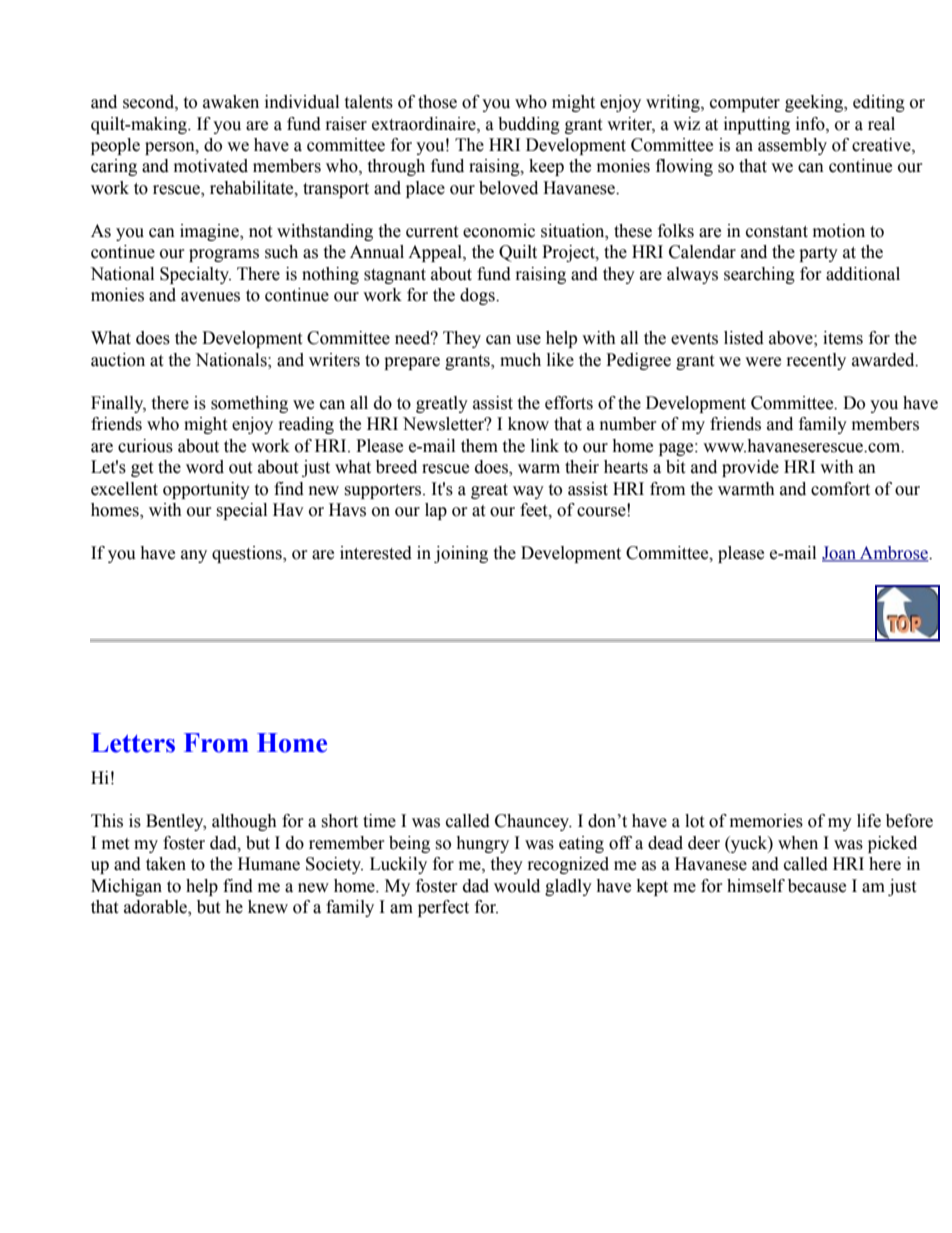  Describe the element at coordinates (840, 489) in the document. I see `comfort` at that location.
